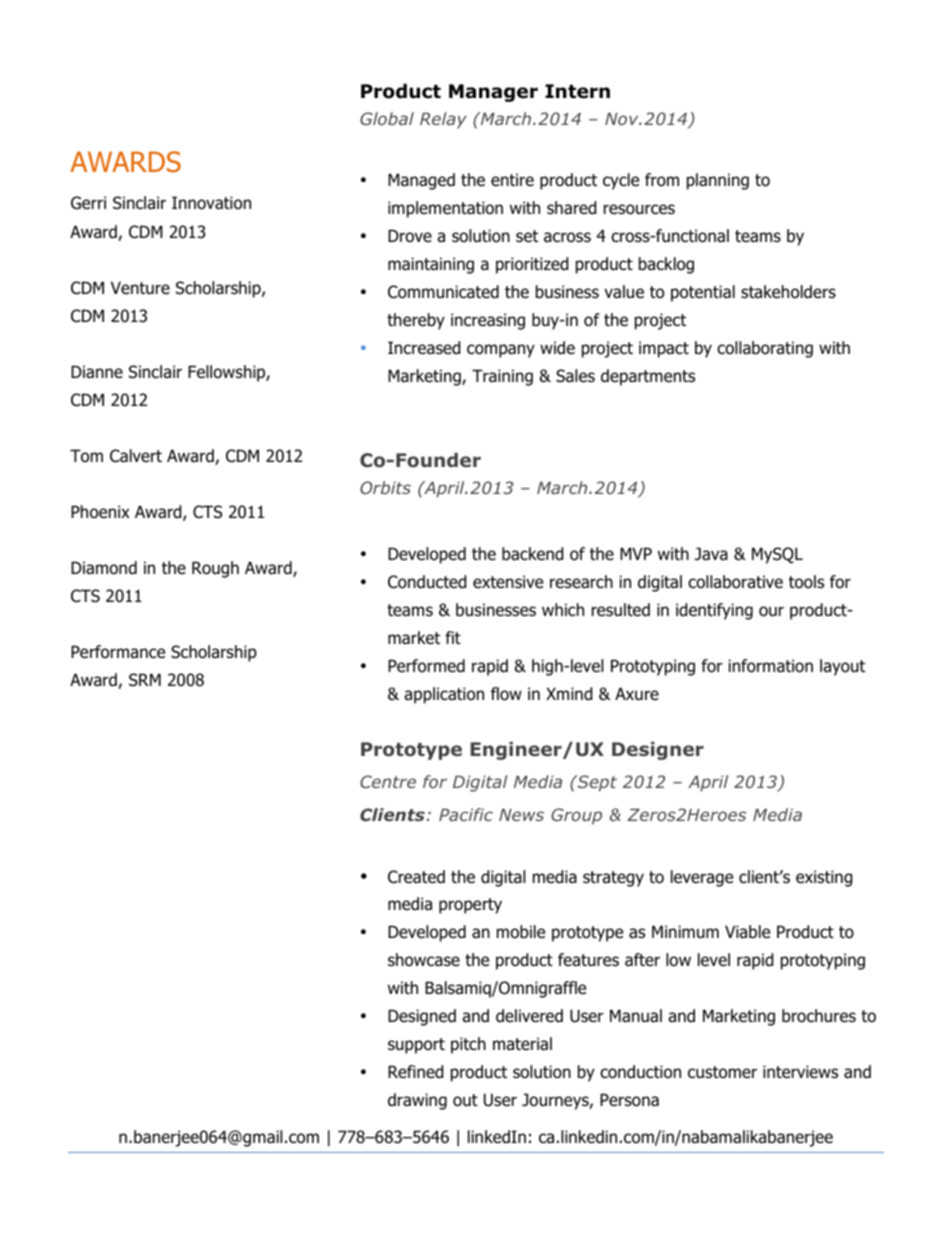  Describe the element at coordinates (468, 1045) in the screenshot. I see `pitch` at that location.
